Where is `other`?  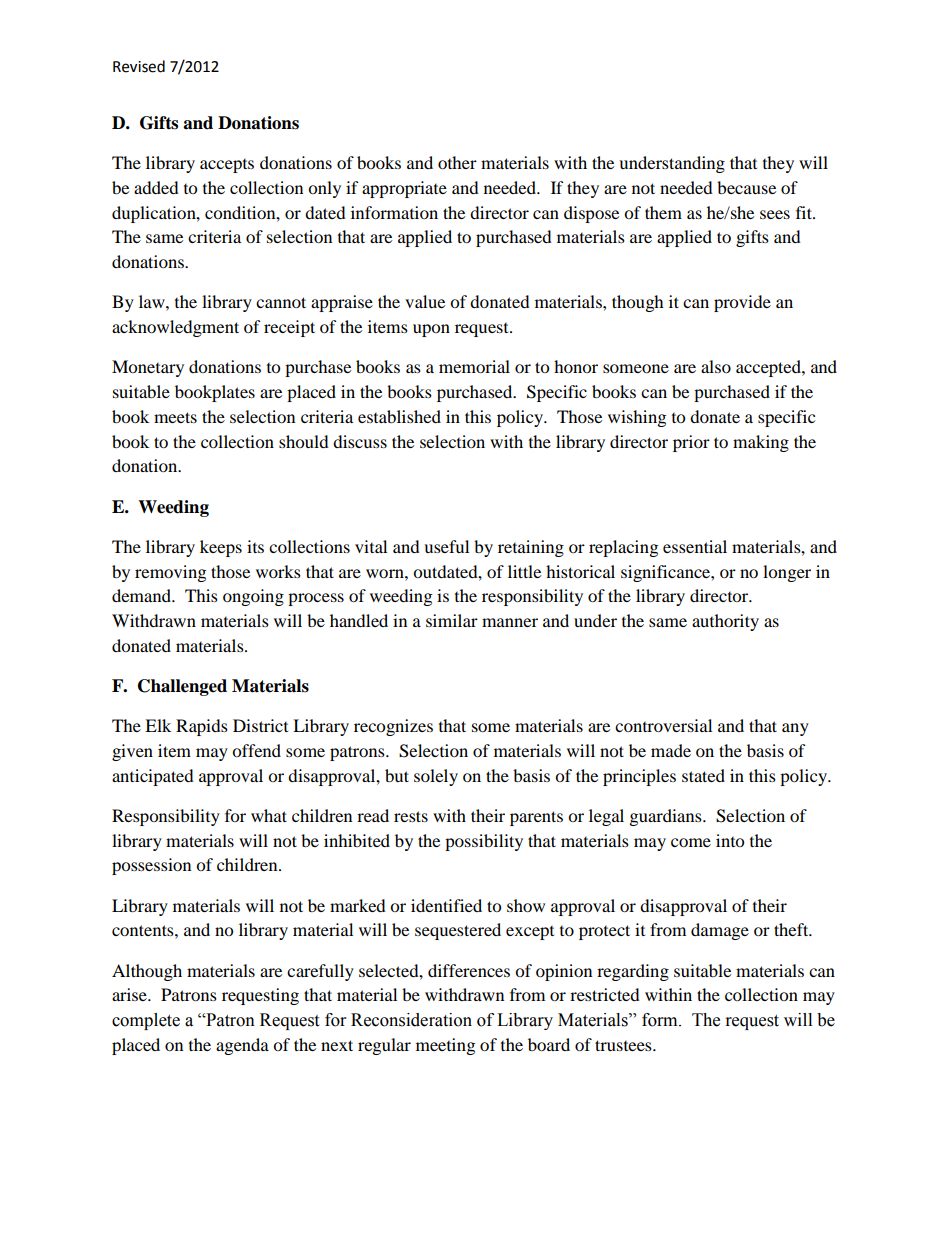 other is located at coordinates (457, 162).
